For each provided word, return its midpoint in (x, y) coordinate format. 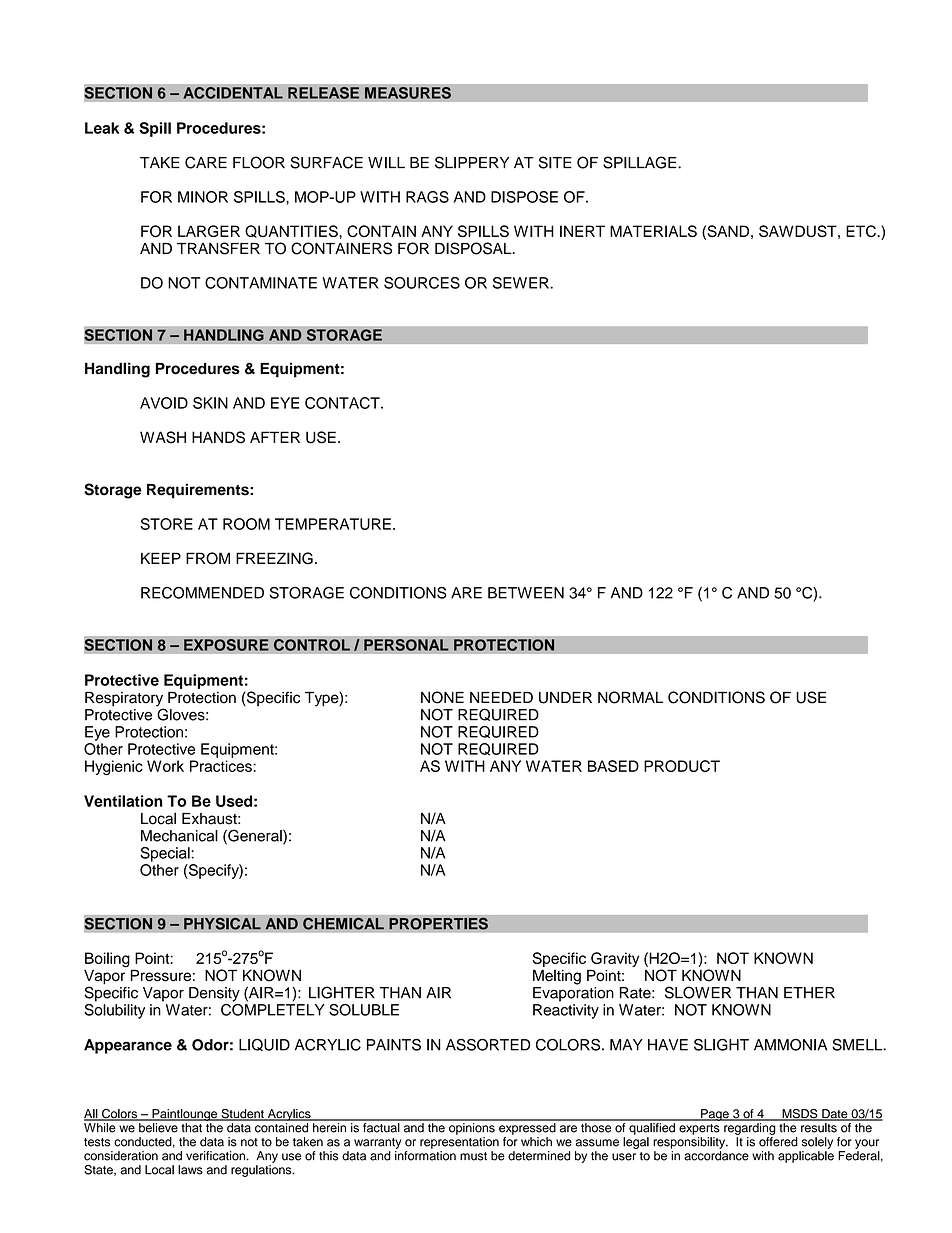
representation (459, 1143)
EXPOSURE (226, 645)
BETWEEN (526, 593)
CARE (206, 162)
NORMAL (631, 697)
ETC (862, 231)
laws (190, 1170)
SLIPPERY (472, 162)
